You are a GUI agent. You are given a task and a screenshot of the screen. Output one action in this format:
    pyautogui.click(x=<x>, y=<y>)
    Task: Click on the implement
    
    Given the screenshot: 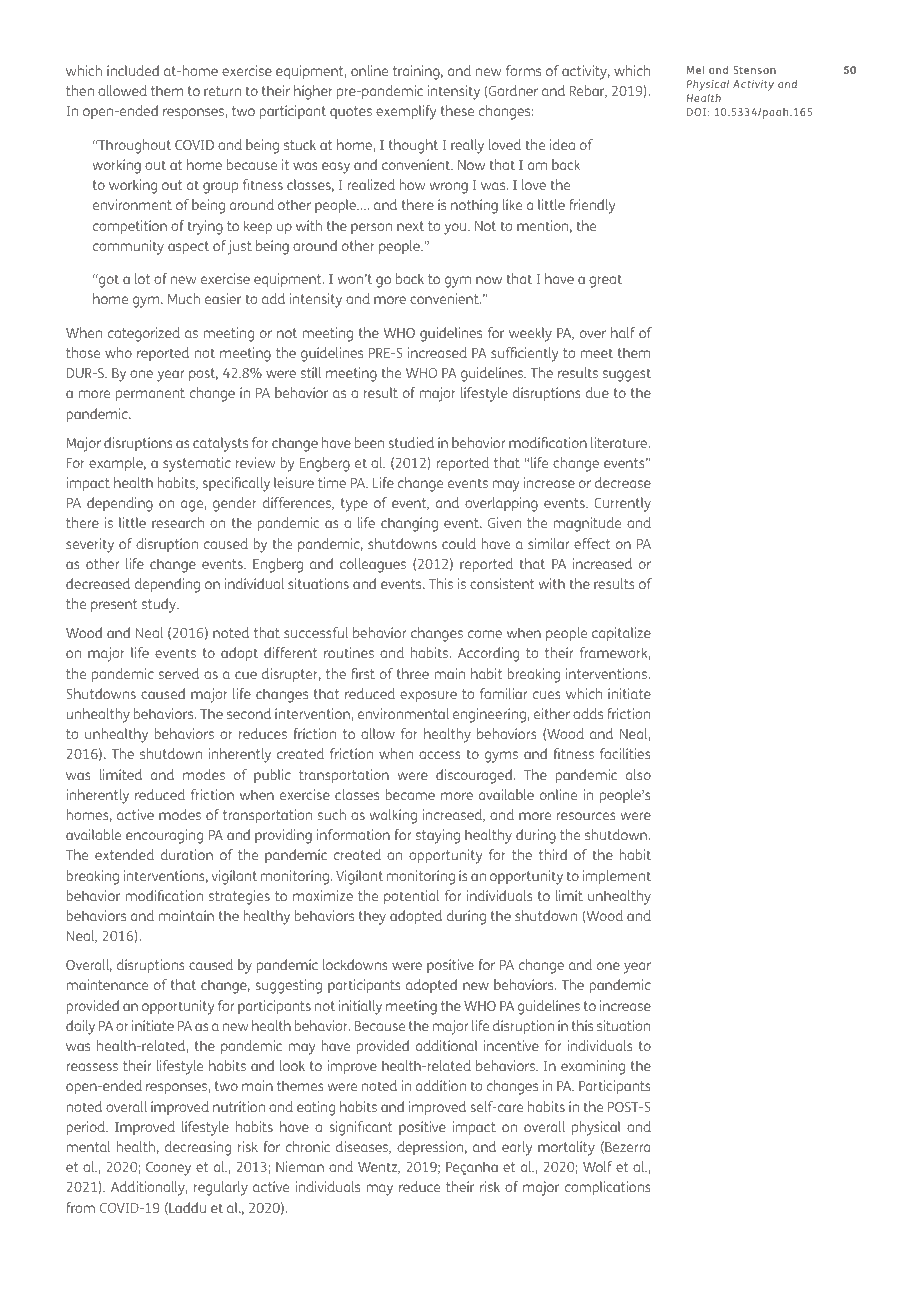 What is the action you would take?
    pyautogui.click(x=617, y=877)
